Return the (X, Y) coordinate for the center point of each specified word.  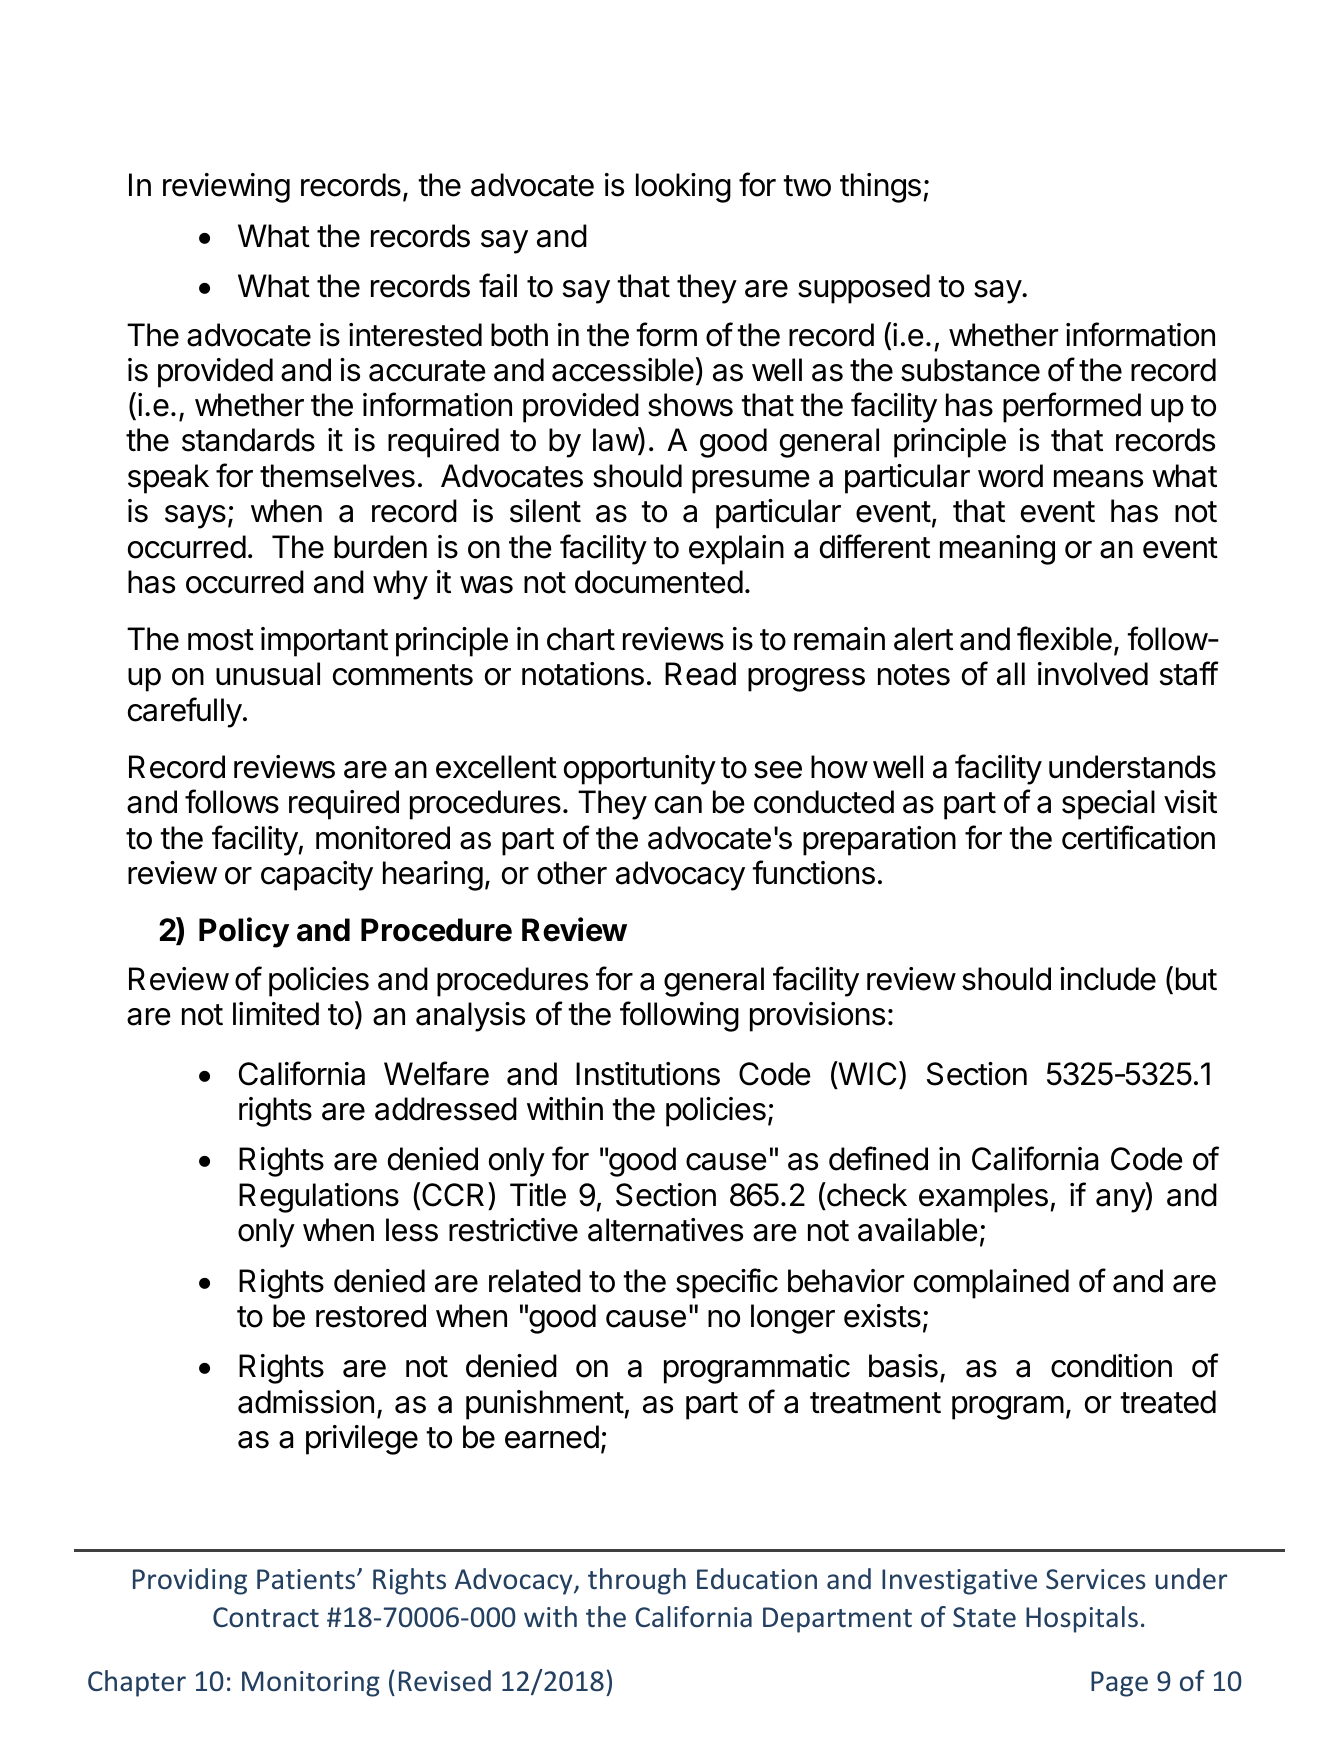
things (880, 188)
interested (415, 335)
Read (700, 674)
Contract (266, 1617)
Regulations (319, 1198)
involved (1093, 674)
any (1121, 1201)
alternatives (665, 1230)
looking (683, 188)
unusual (268, 674)
